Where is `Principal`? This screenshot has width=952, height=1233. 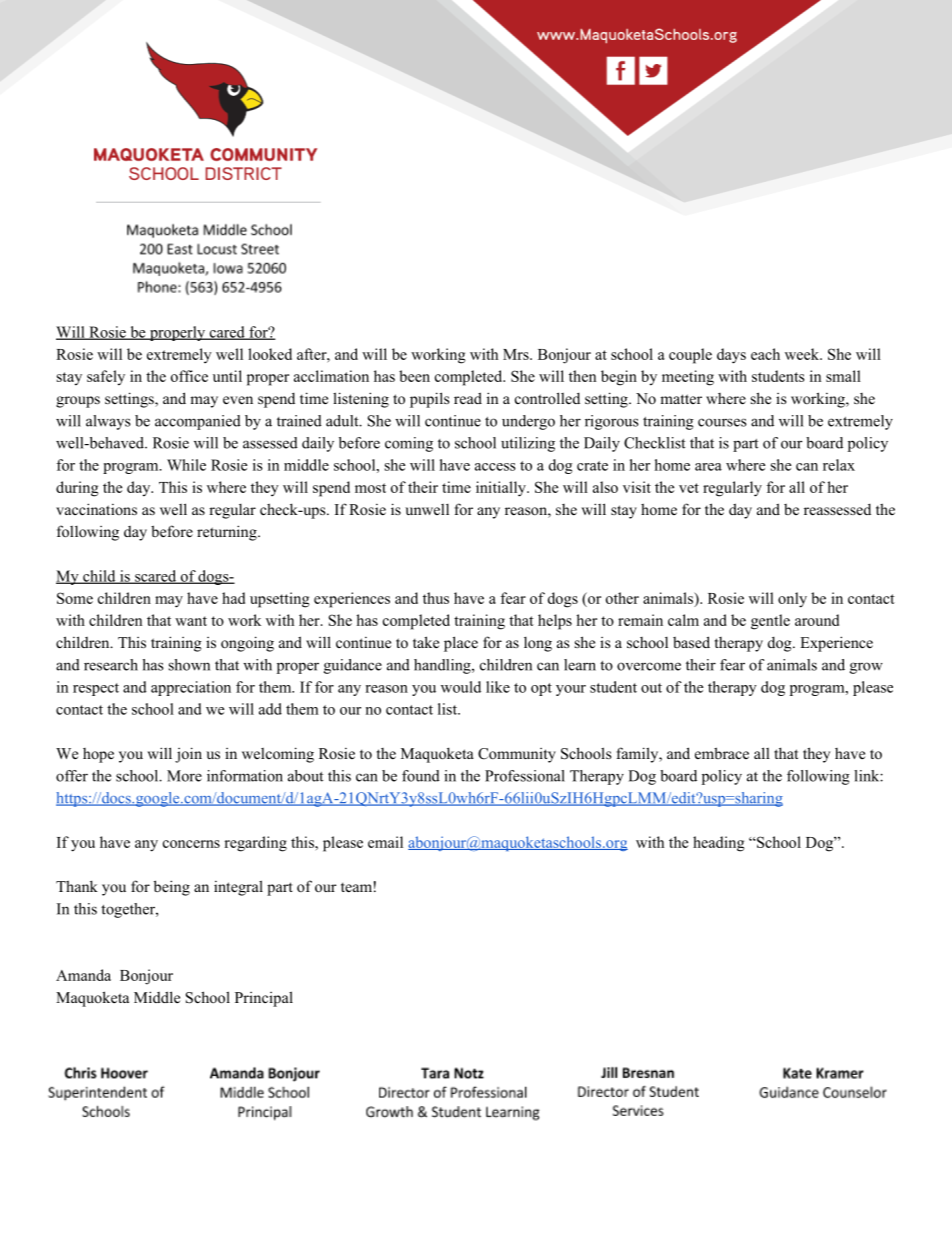 Principal is located at coordinates (264, 999).
